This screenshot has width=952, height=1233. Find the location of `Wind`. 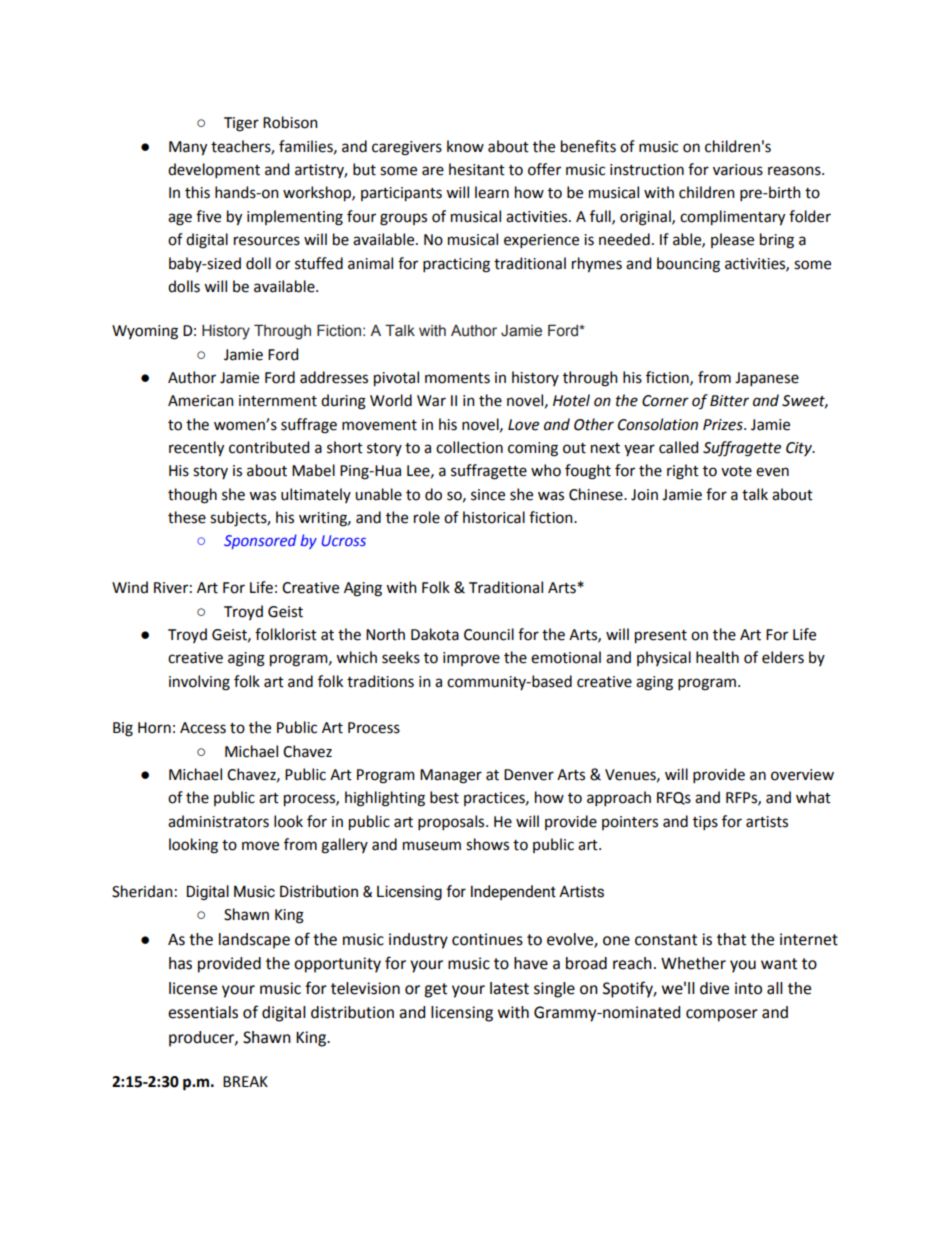

Wind is located at coordinates (130, 587).
